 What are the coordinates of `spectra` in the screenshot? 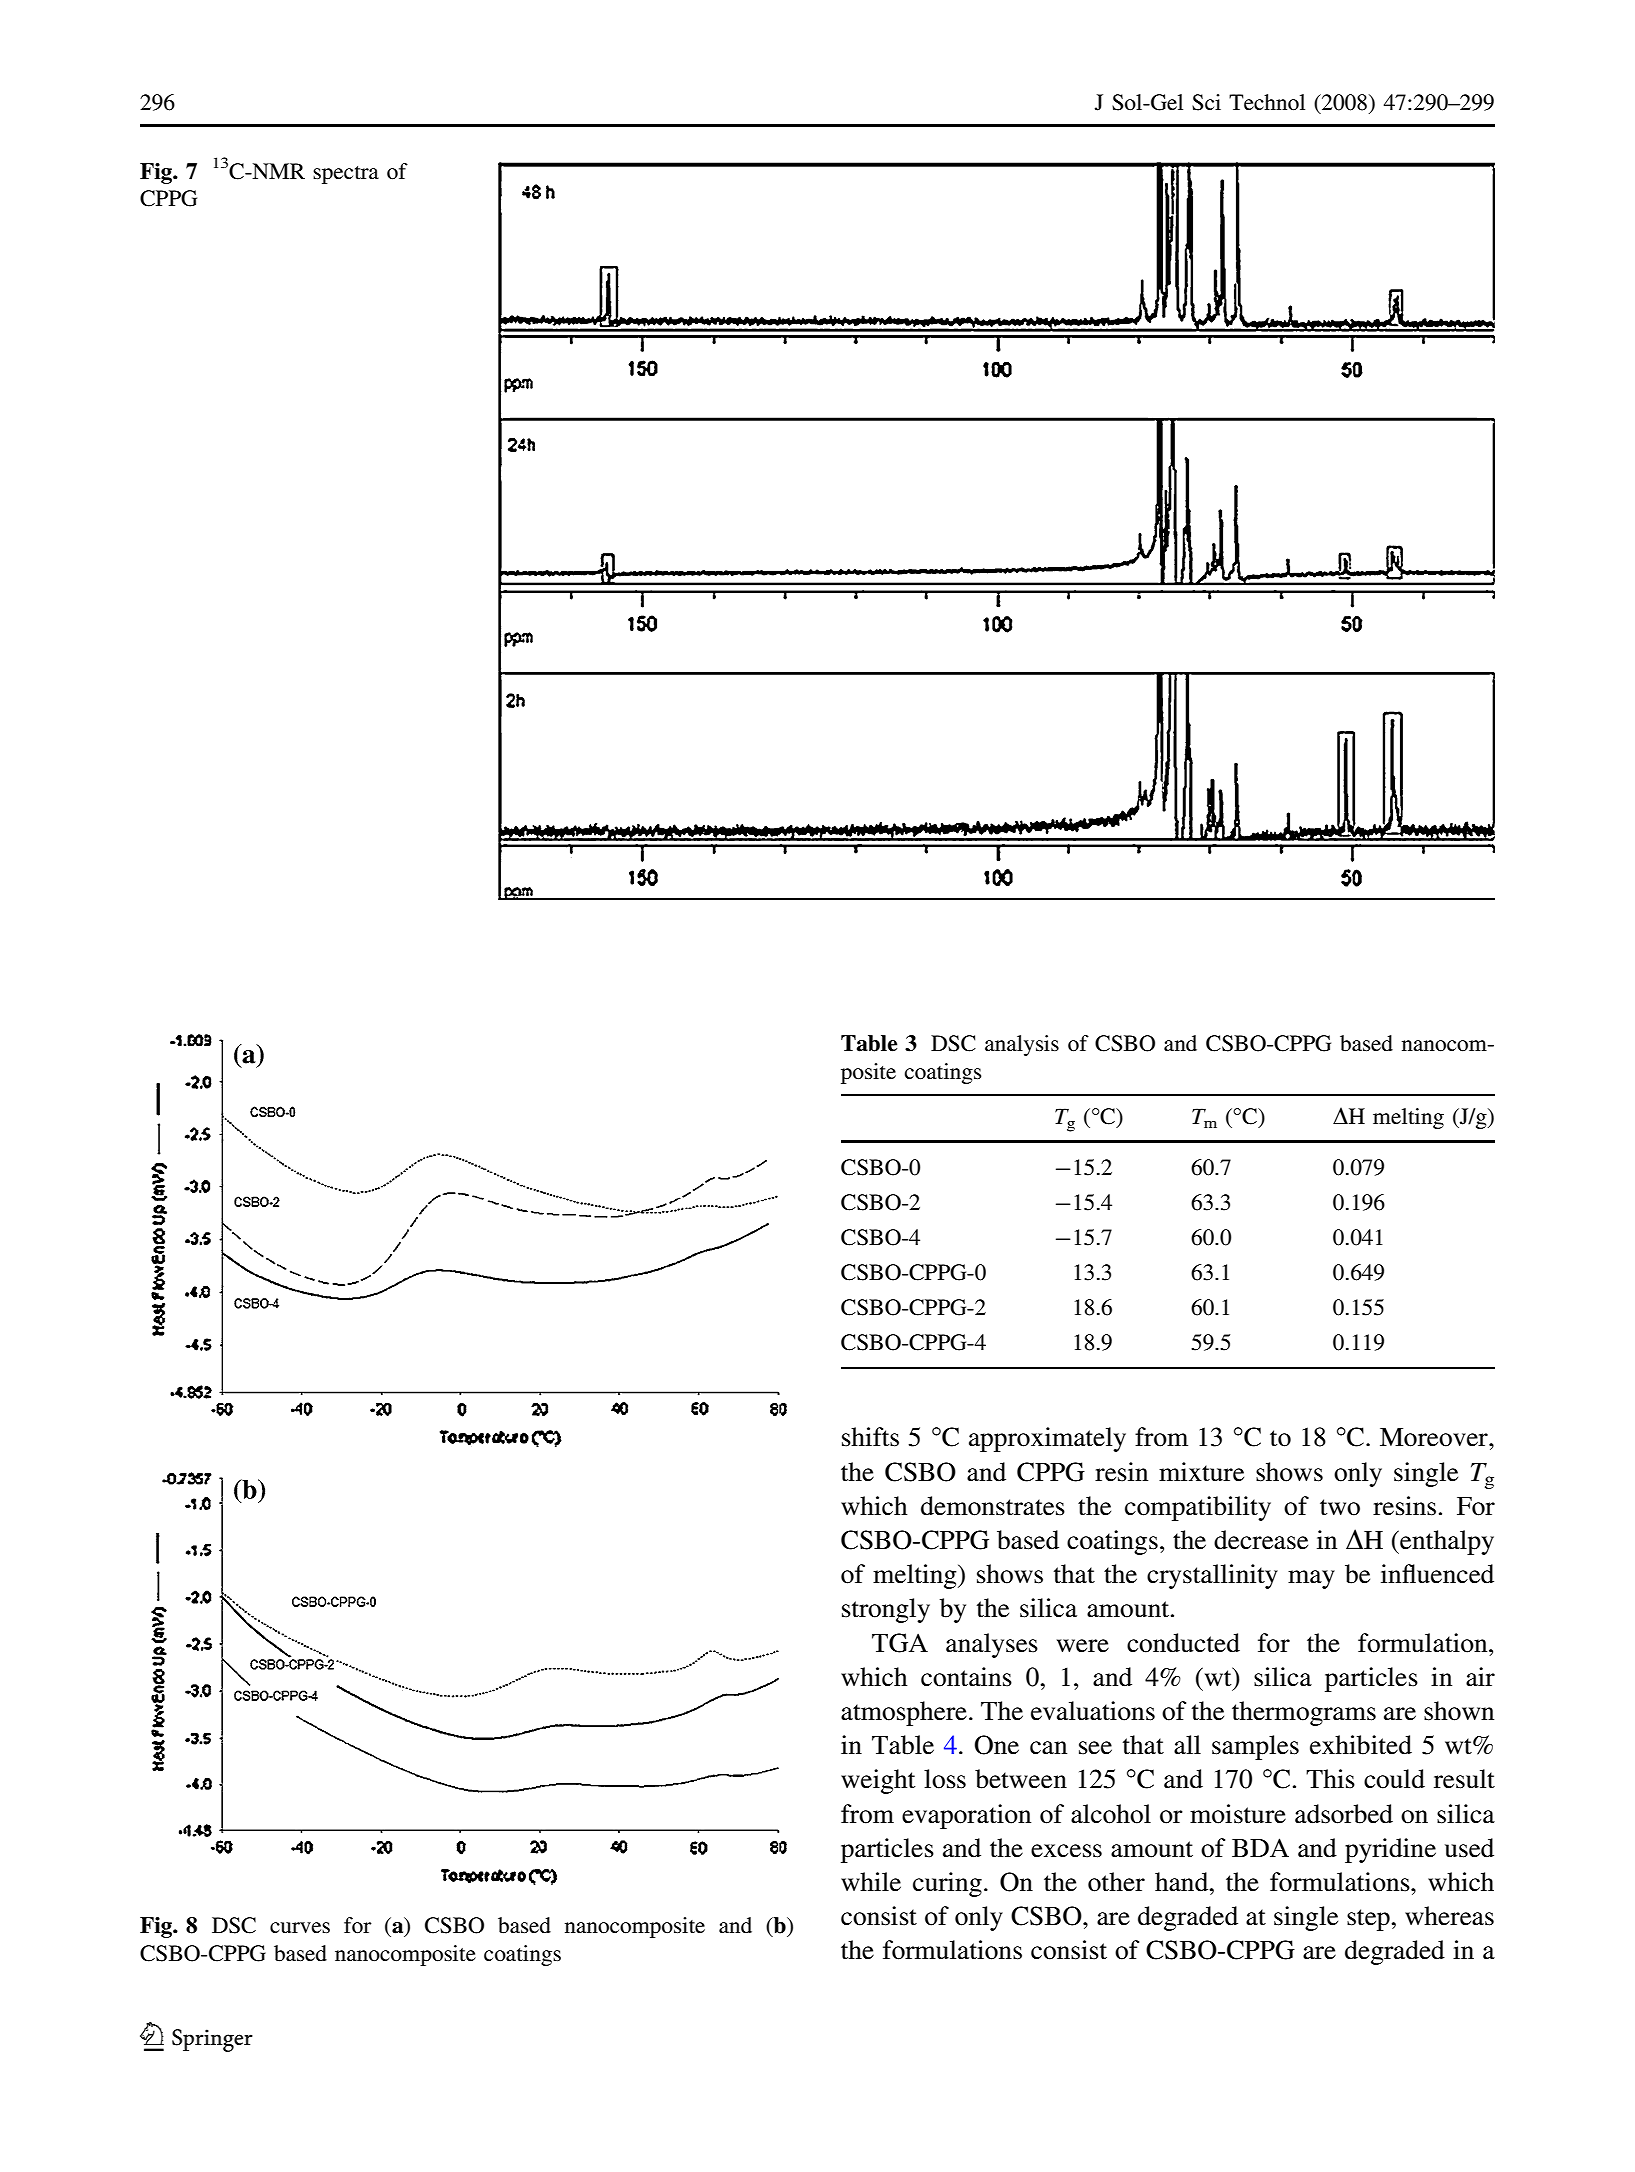 It's located at (346, 175).
